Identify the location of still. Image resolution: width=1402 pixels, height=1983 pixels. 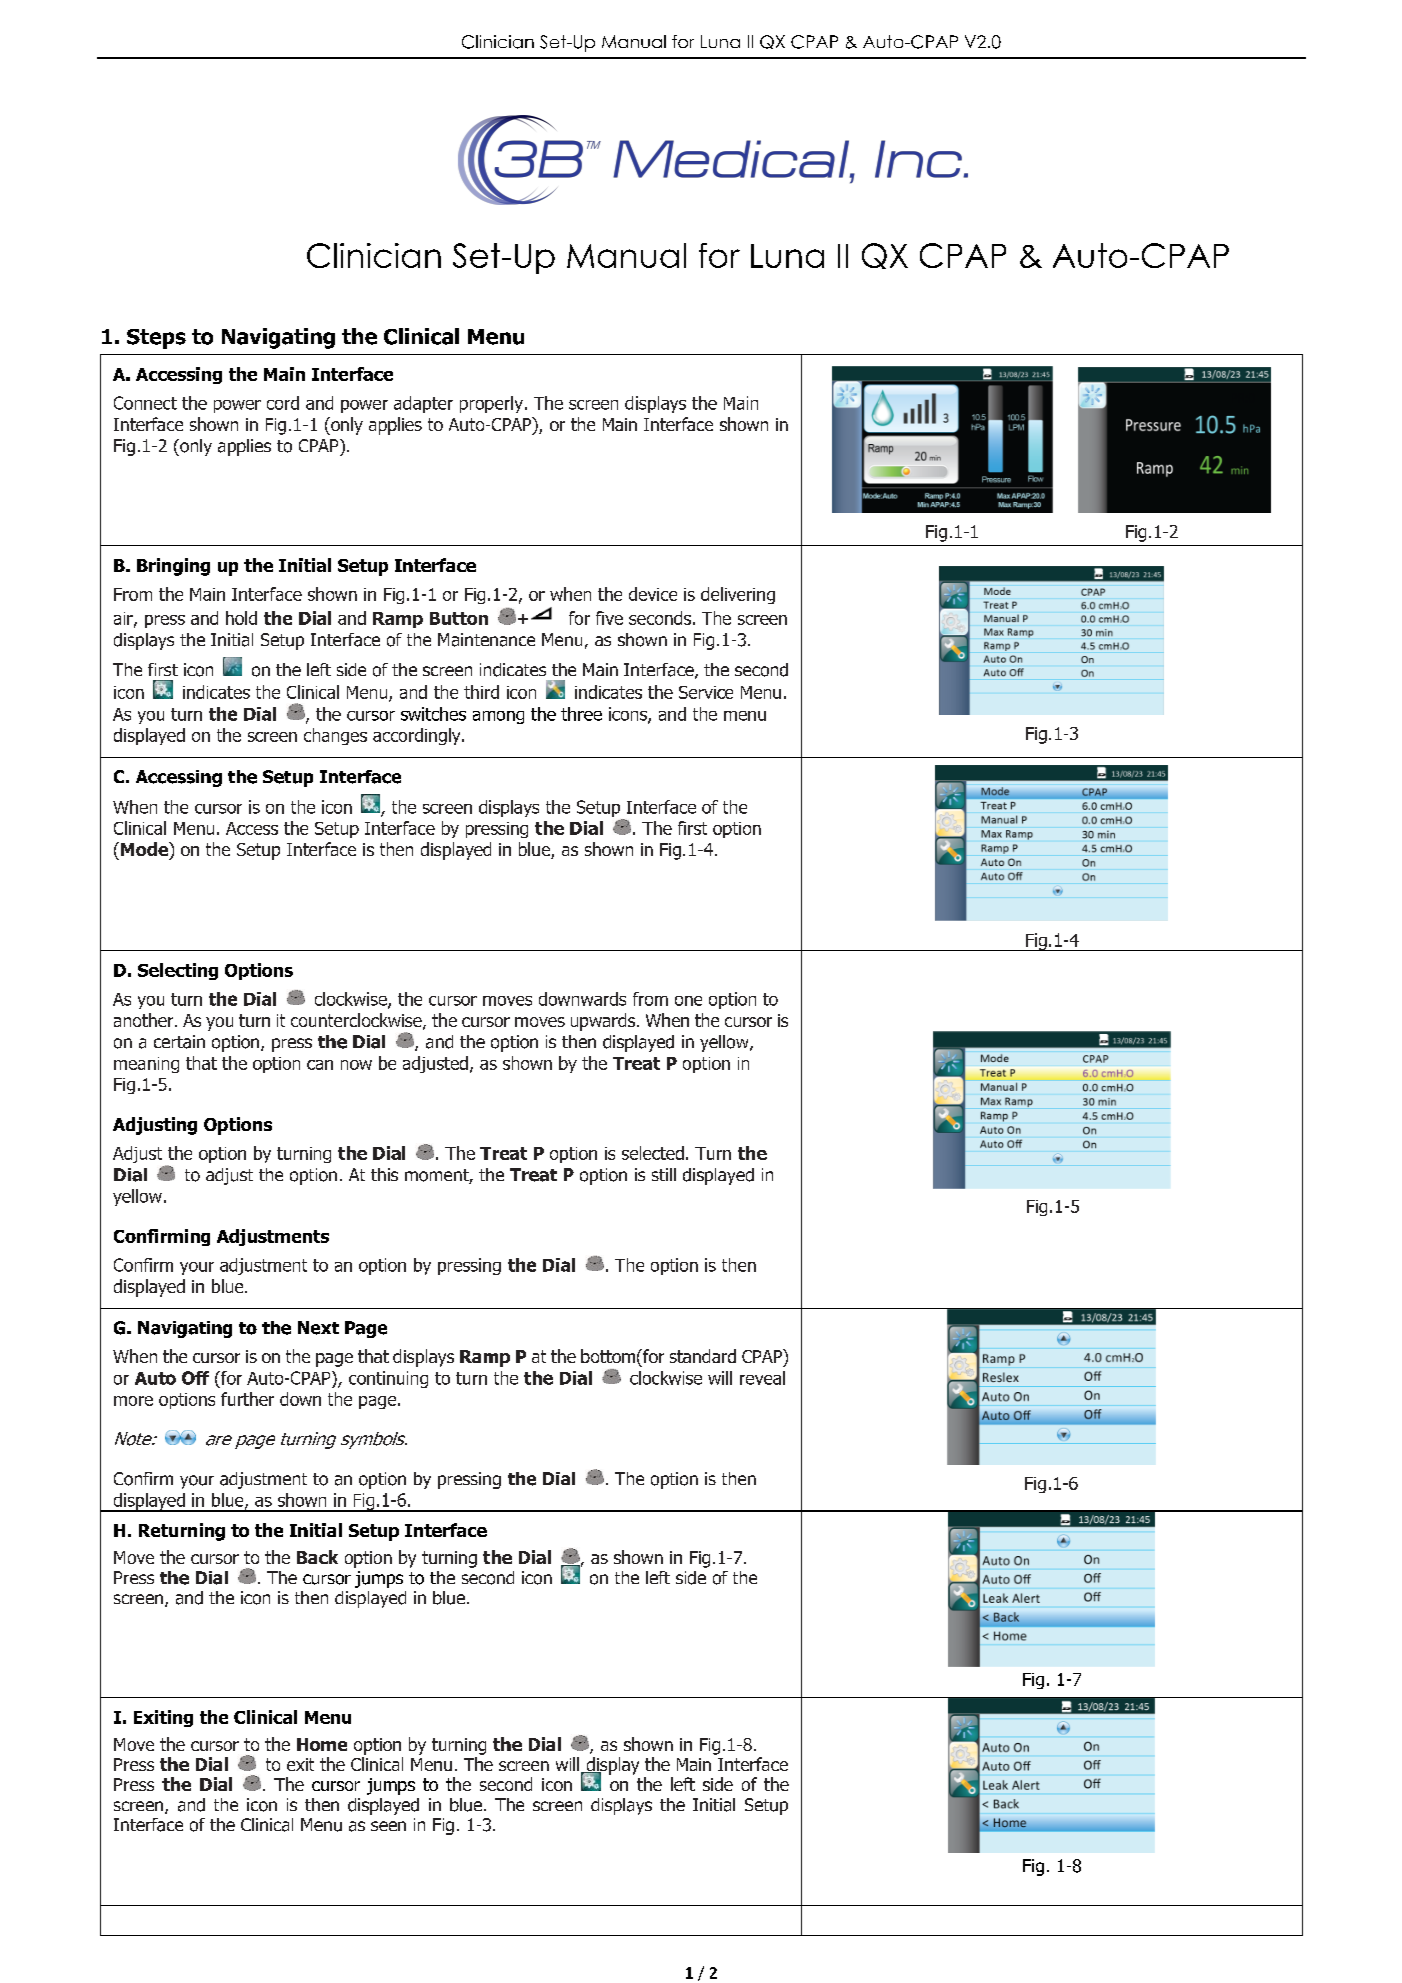
(664, 1174).
